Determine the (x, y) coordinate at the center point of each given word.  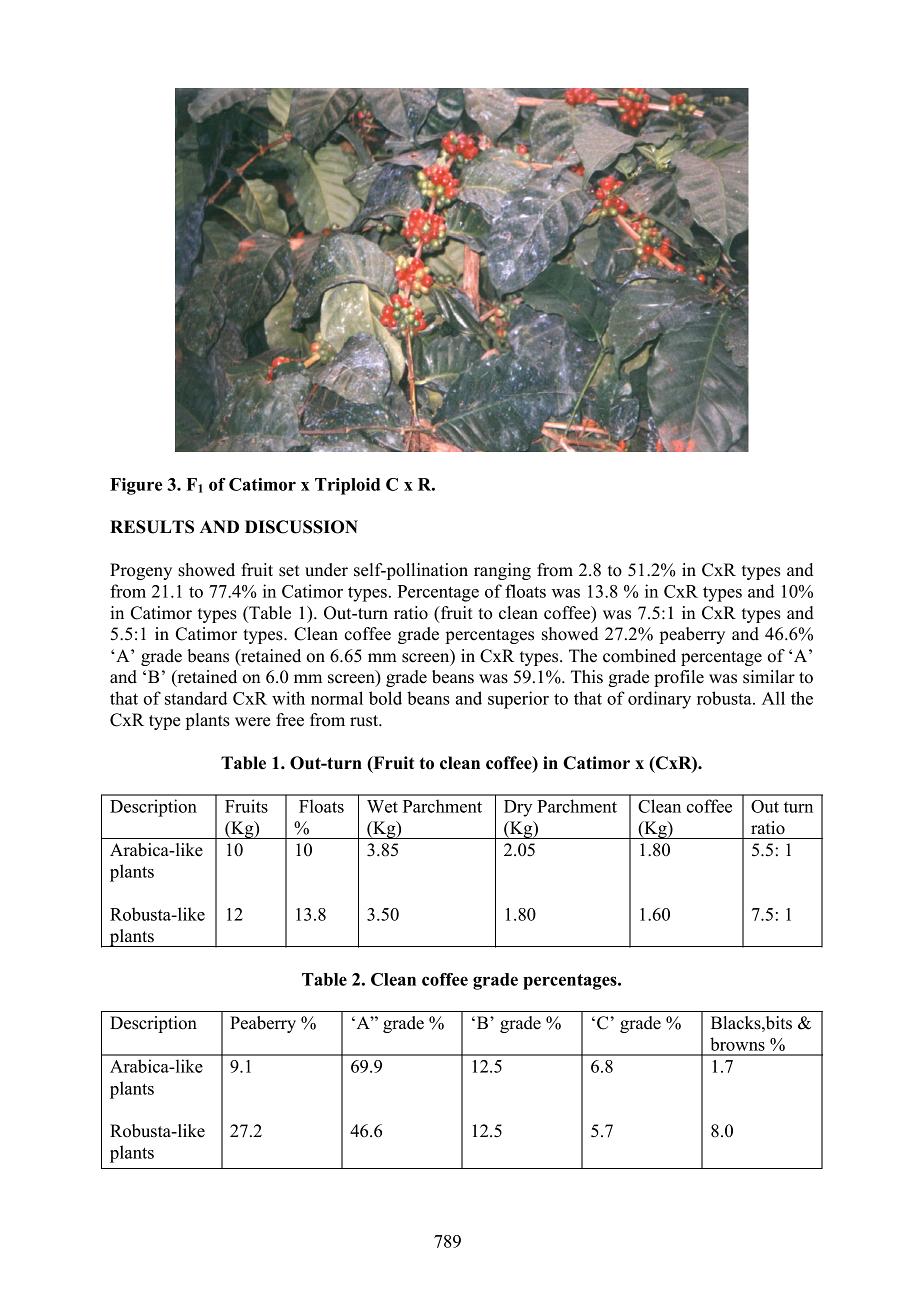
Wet (382, 806)
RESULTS (152, 527)
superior (518, 700)
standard (196, 698)
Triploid (347, 486)
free (290, 720)
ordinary (659, 700)
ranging (502, 571)
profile (679, 678)
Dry (518, 808)
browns (737, 1044)
